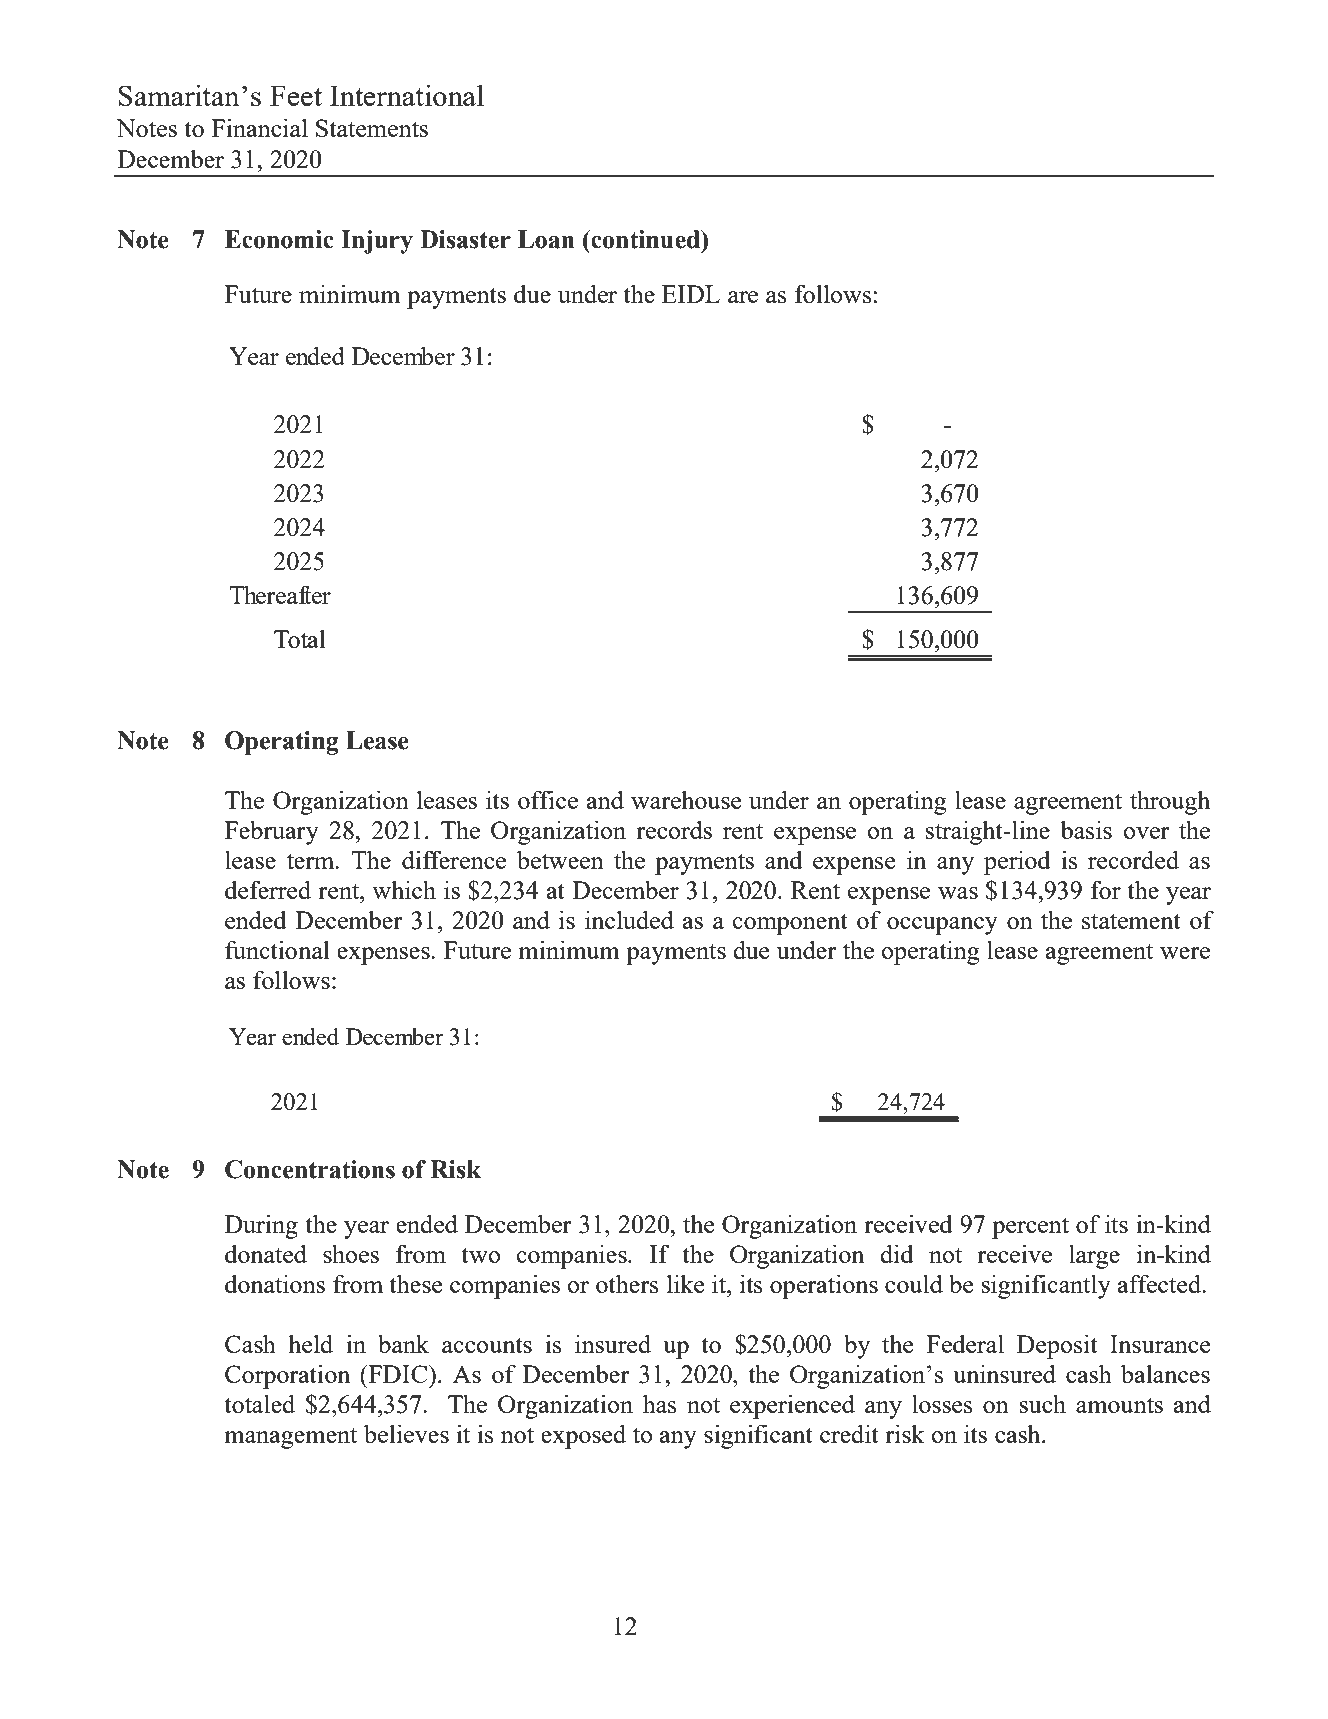 This screenshot has height=1719, width=1328. I want to click on Concentrations, so click(310, 1169).
